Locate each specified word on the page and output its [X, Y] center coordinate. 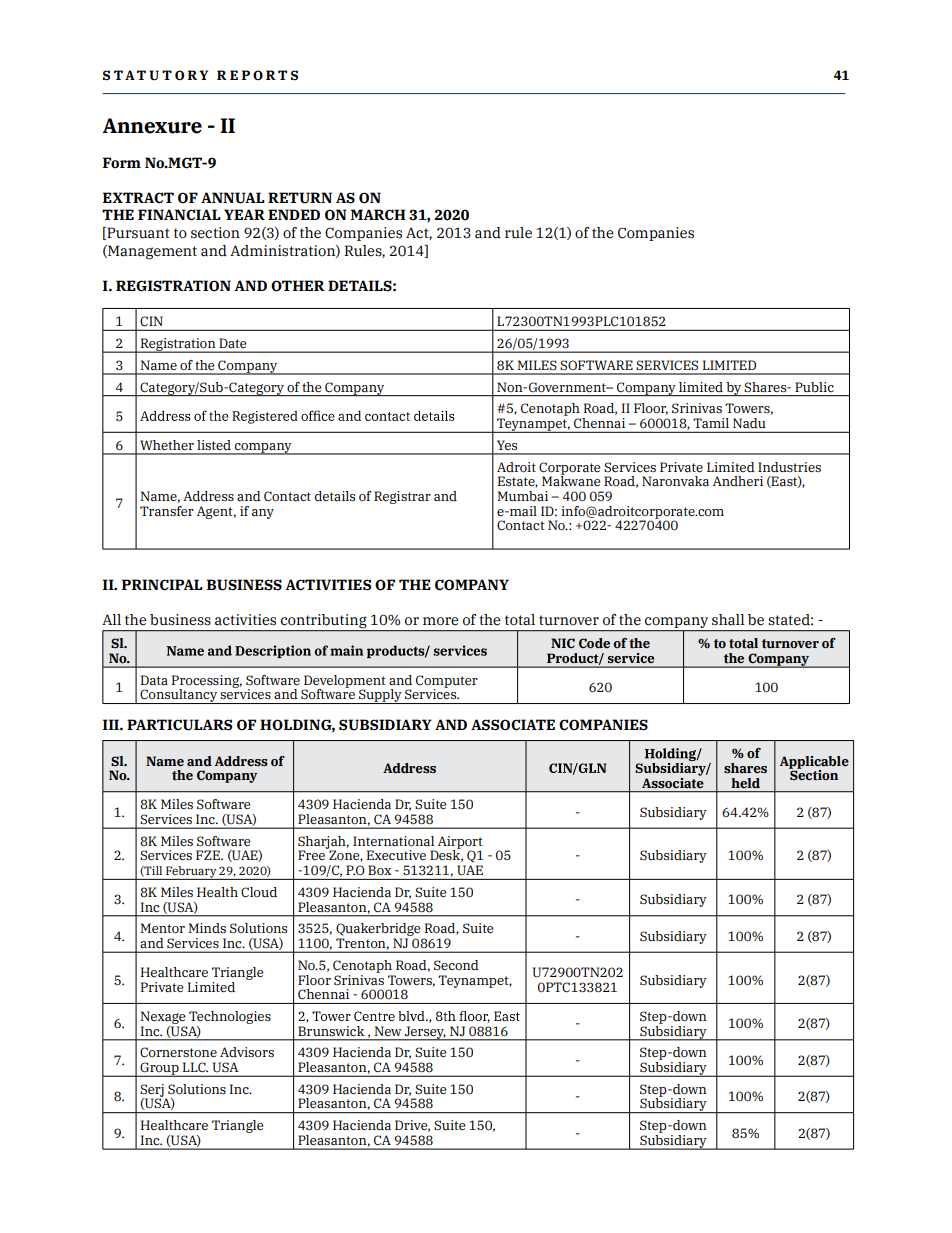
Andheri [738, 481]
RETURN [300, 198]
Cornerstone [178, 1052]
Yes [507, 445]
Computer [447, 682]
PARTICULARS [179, 725]
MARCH [378, 215]
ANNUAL [233, 198]
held [745, 783]
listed [214, 445]
